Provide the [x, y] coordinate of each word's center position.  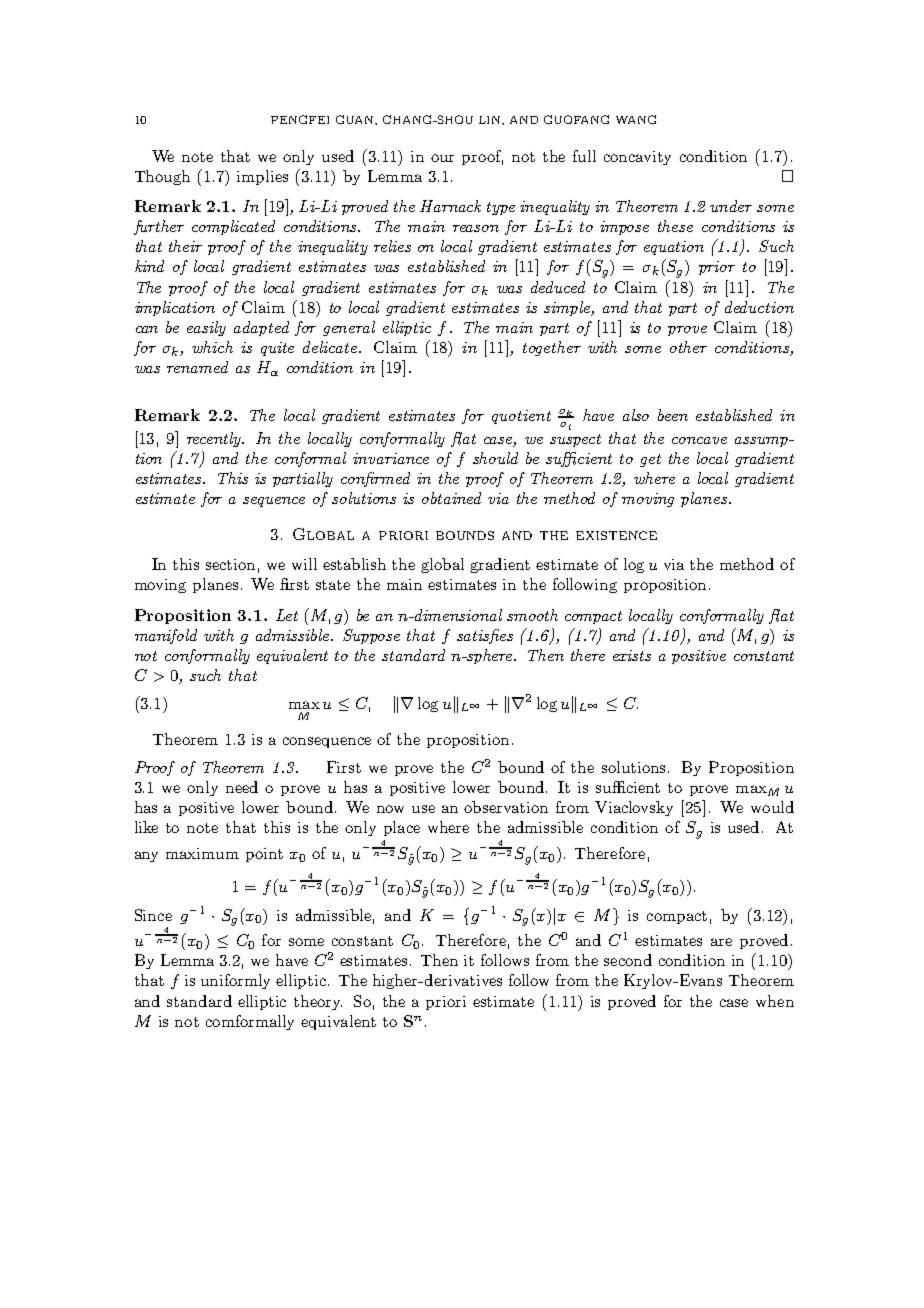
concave [699, 440]
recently [215, 439]
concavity [637, 158]
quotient [521, 417]
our [442, 158]
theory [318, 1002]
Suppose [371, 636]
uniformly [235, 981]
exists [632, 655]
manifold [166, 636]
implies [262, 177]
